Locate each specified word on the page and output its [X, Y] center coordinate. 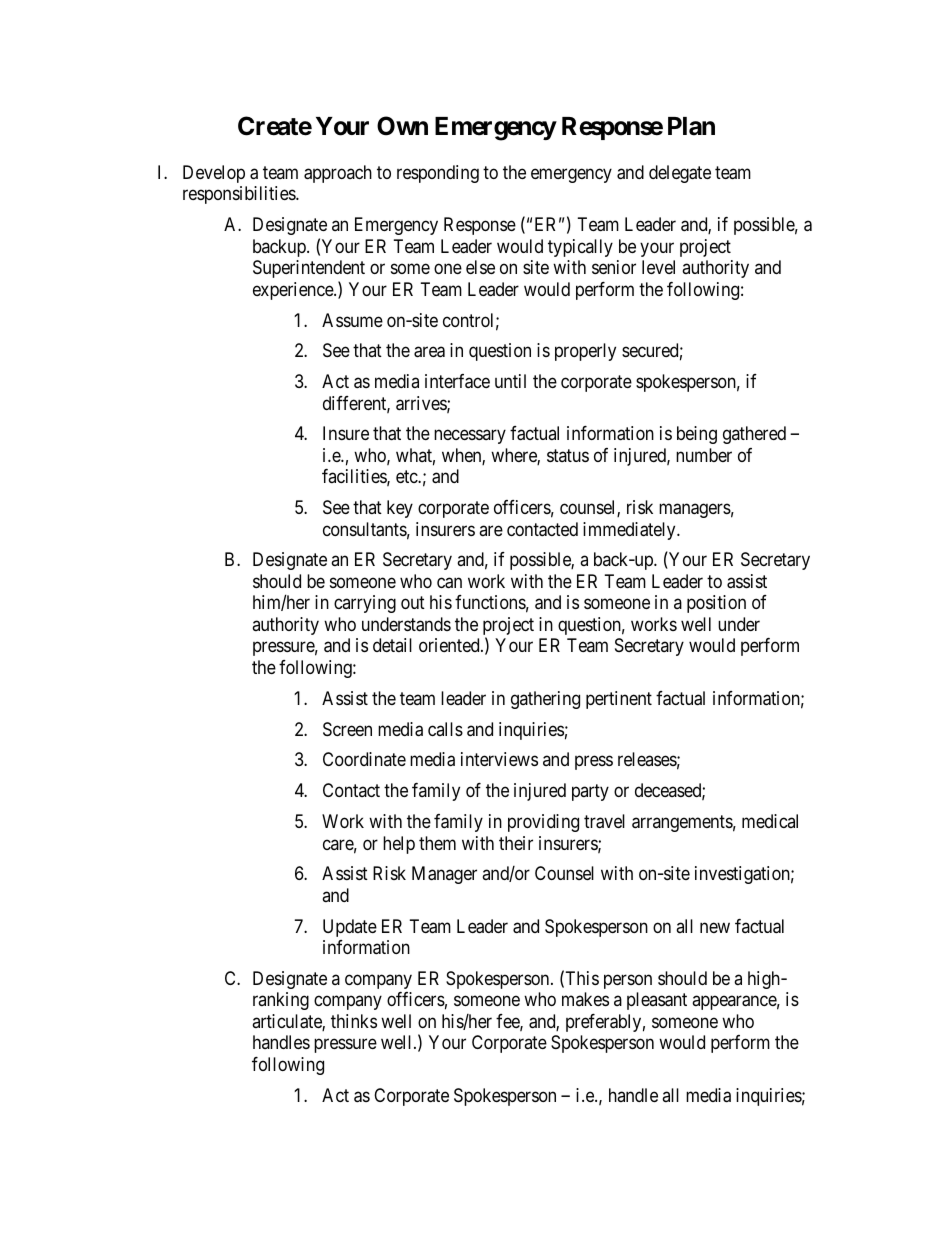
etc [407, 477]
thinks [354, 1021]
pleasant [657, 1001]
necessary [470, 437]
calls [445, 729]
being [697, 435]
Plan [691, 126]
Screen [347, 729]
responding [438, 174]
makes [585, 999]
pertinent [619, 700]
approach [338, 174]
